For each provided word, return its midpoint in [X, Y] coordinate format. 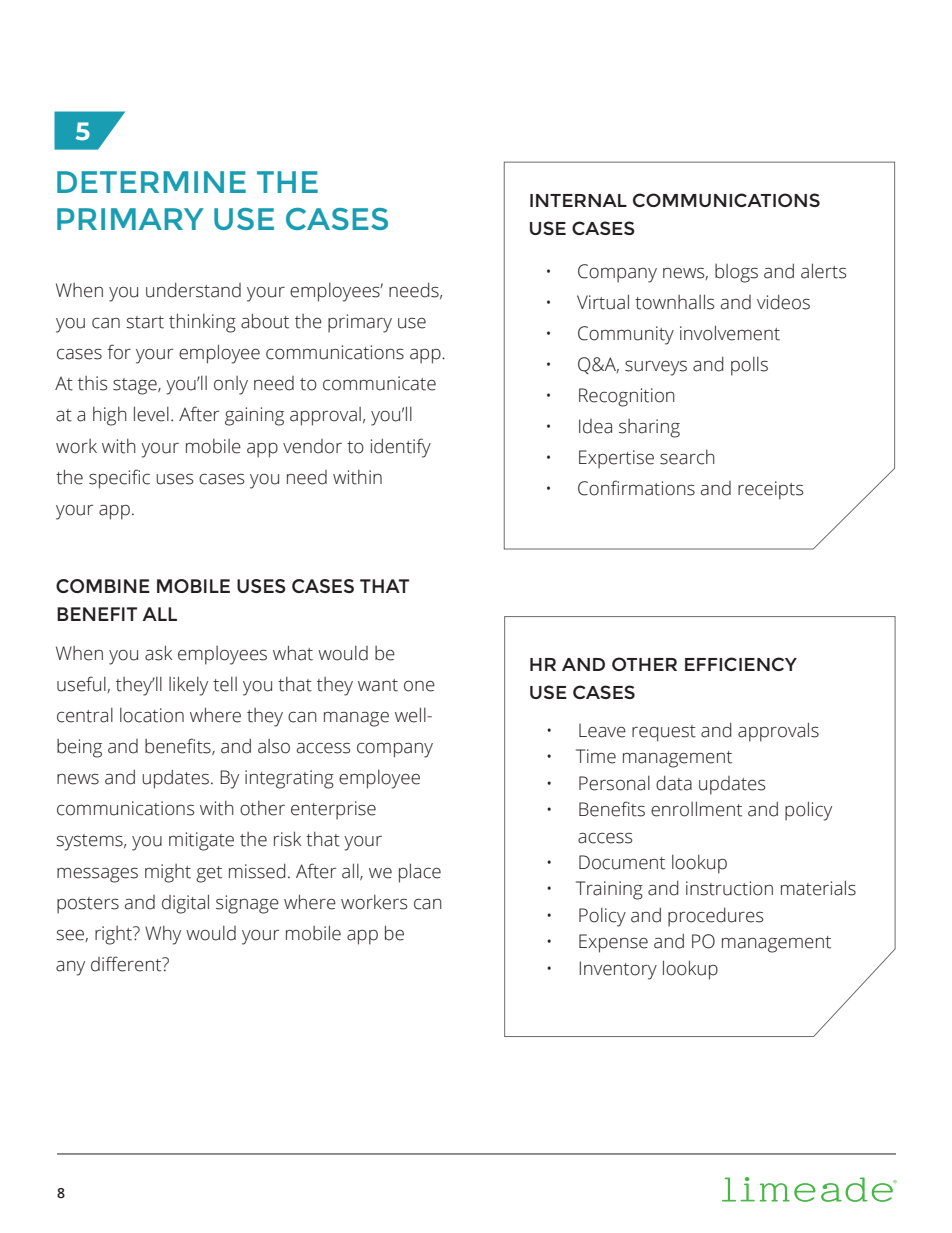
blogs [736, 273]
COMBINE [103, 586]
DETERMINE [151, 182]
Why [163, 935]
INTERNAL [578, 200]
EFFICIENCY [741, 664]
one [419, 686]
